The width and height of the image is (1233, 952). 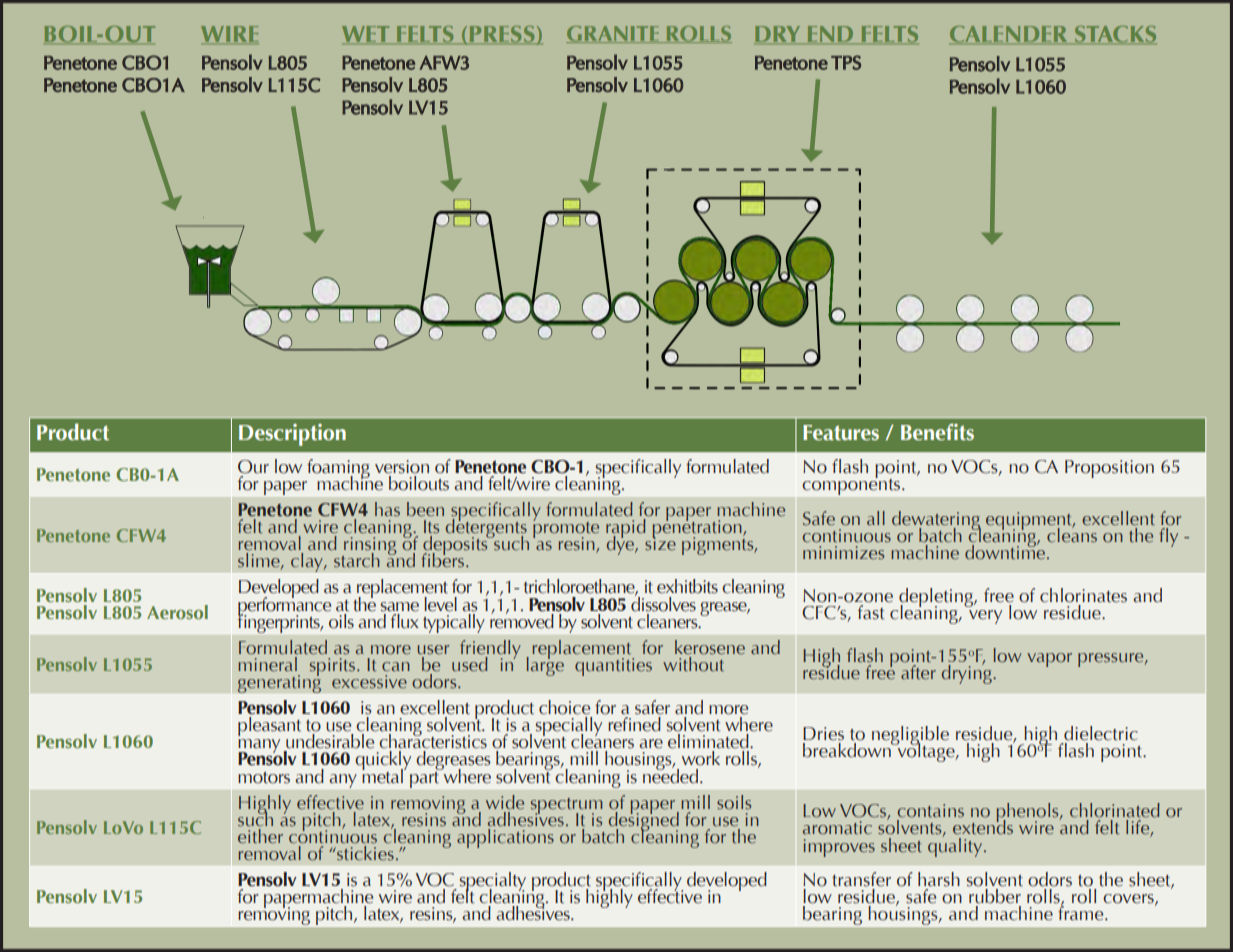 I want to click on CALENDER, so click(x=1009, y=35).
